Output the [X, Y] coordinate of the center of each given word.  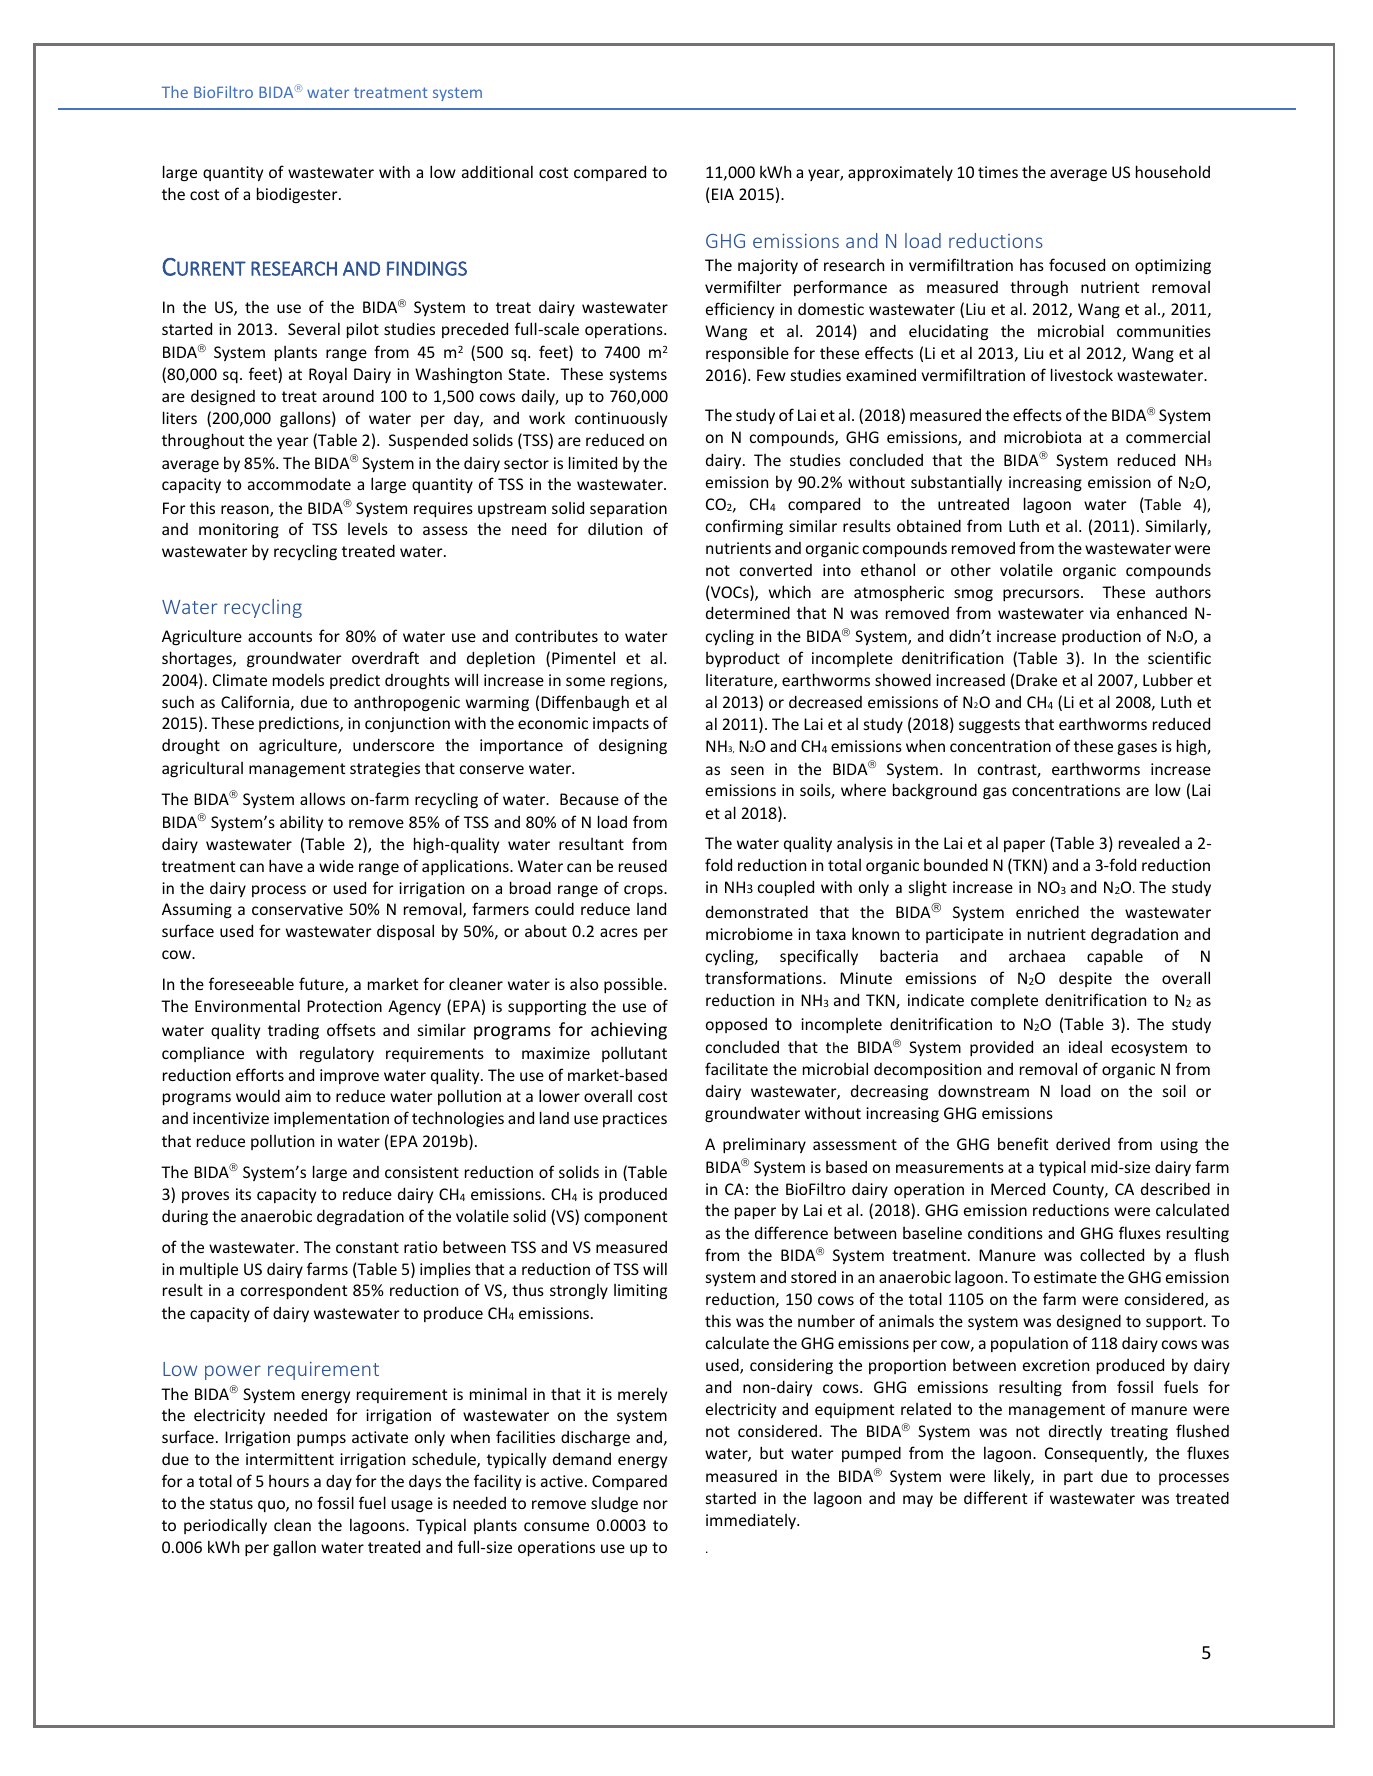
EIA [723, 194]
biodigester [298, 195]
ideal [1085, 1047]
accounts [280, 636]
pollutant [634, 1054]
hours [289, 1481]
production [1101, 637]
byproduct [743, 659]
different [995, 1497]
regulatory [337, 1054]
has [1032, 265]
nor [656, 1504]
